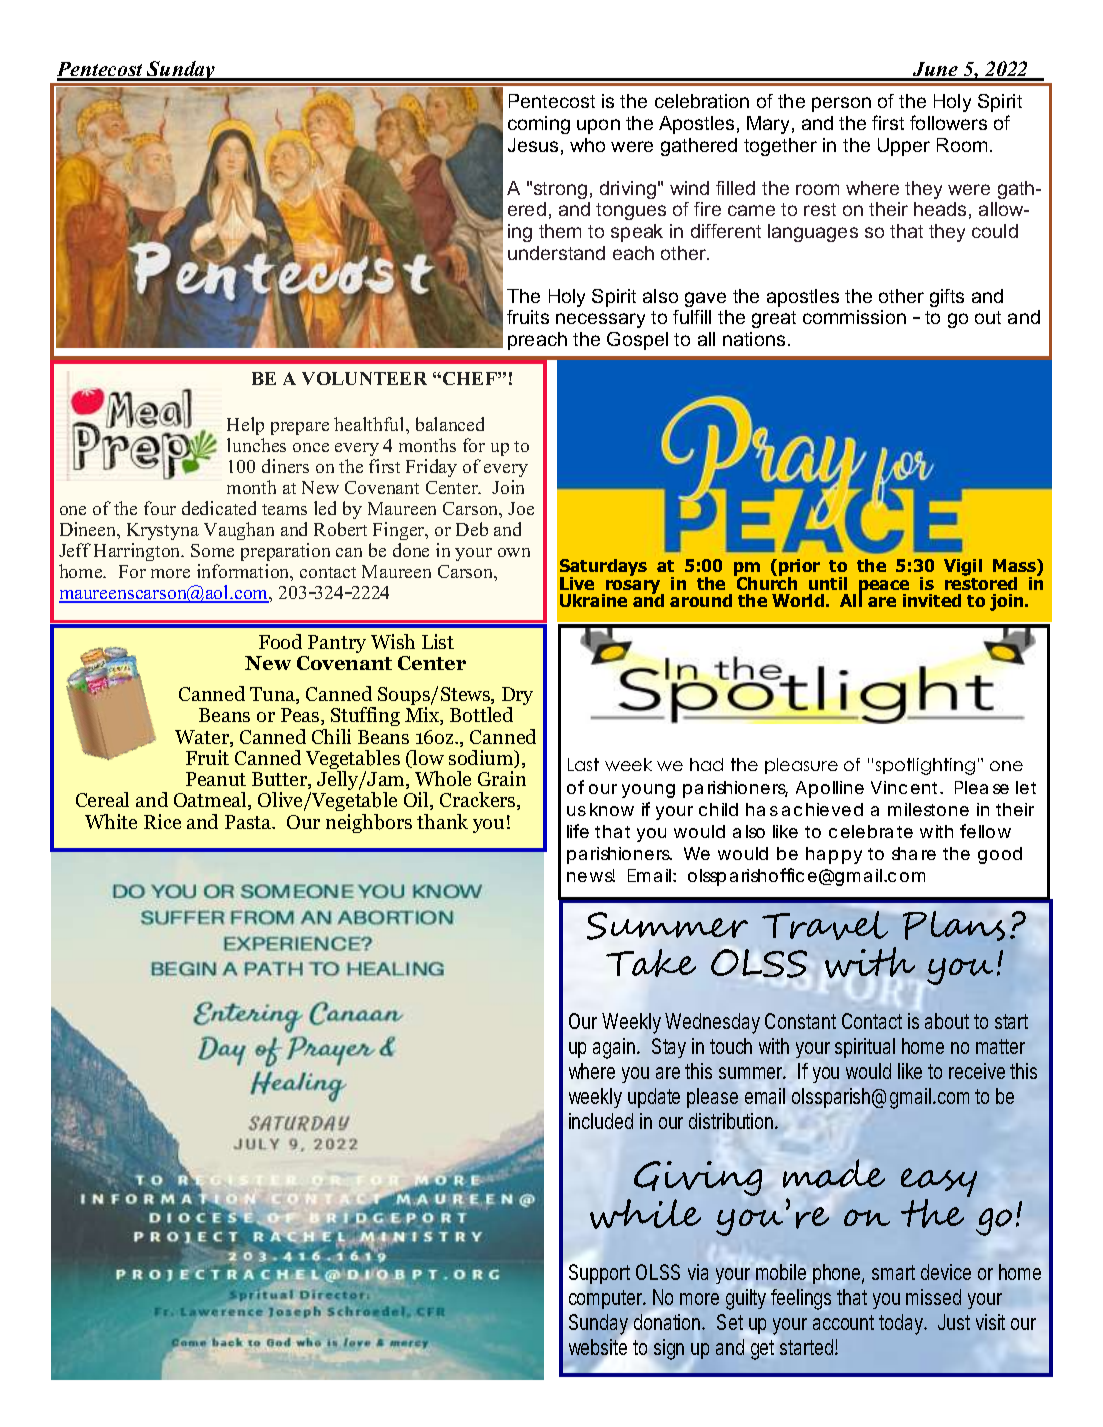 Image resolution: width=1103 pixels, height=1427 pixels. What do you see at coordinates (904, 147) in the image?
I see `Upper` at bounding box center [904, 147].
